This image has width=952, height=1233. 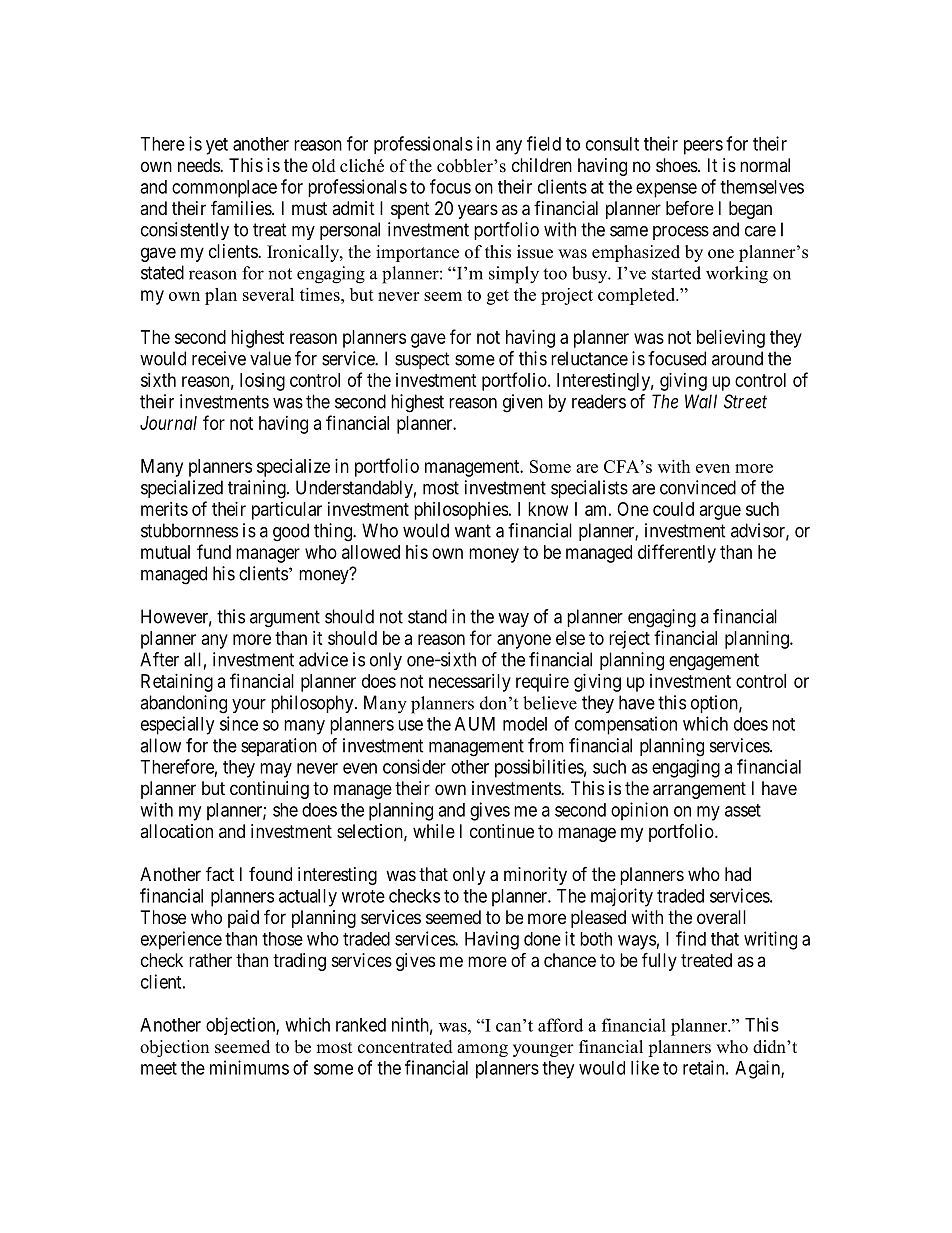 What do you see at coordinates (677, 165) in the image?
I see `shoes` at bounding box center [677, 165].
